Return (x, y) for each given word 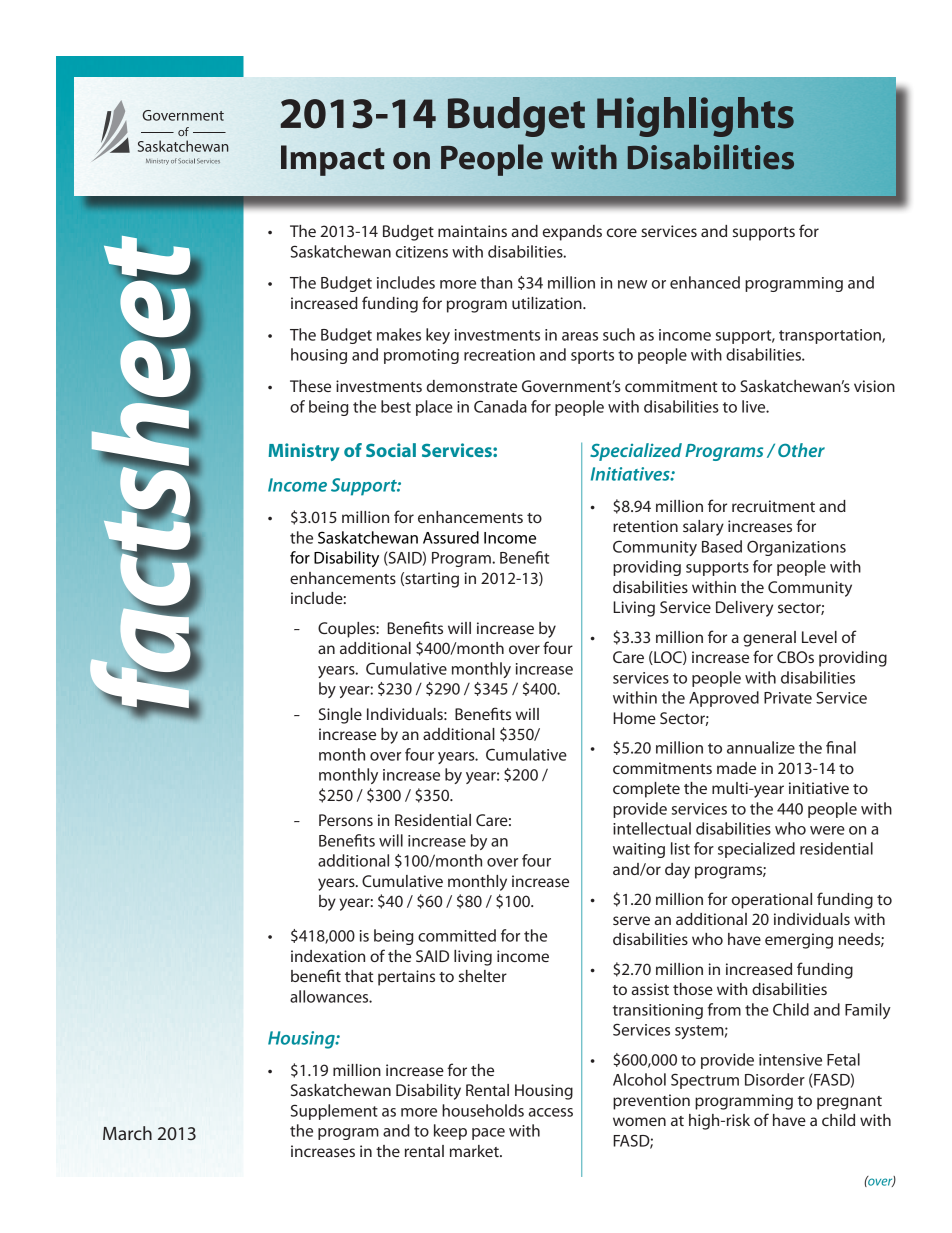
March (127, 1133)
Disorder (775, 1079)
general (769, 639)
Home (634, 718)
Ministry (303, 452)
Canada (500, 406)
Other (801, 450)
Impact (333, 160)
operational (772, 901)
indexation (328, 956)
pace (488, 1134)
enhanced (705, 282)
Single (340, 716)
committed (457, 935)
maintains (472, 231)
